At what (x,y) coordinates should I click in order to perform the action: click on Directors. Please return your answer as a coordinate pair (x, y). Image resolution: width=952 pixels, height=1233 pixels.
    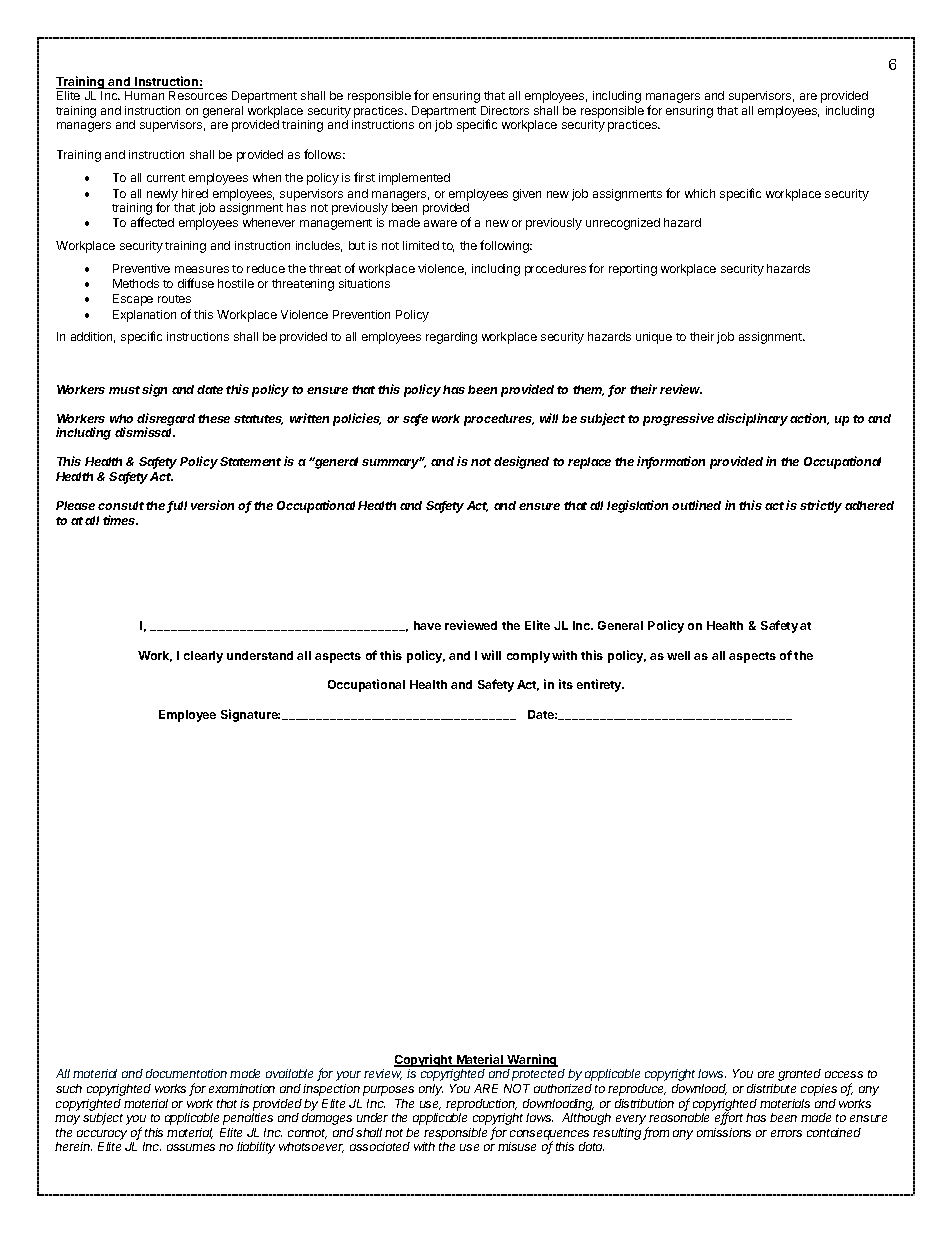
    Looking at the image, I should click on (505, 110).
